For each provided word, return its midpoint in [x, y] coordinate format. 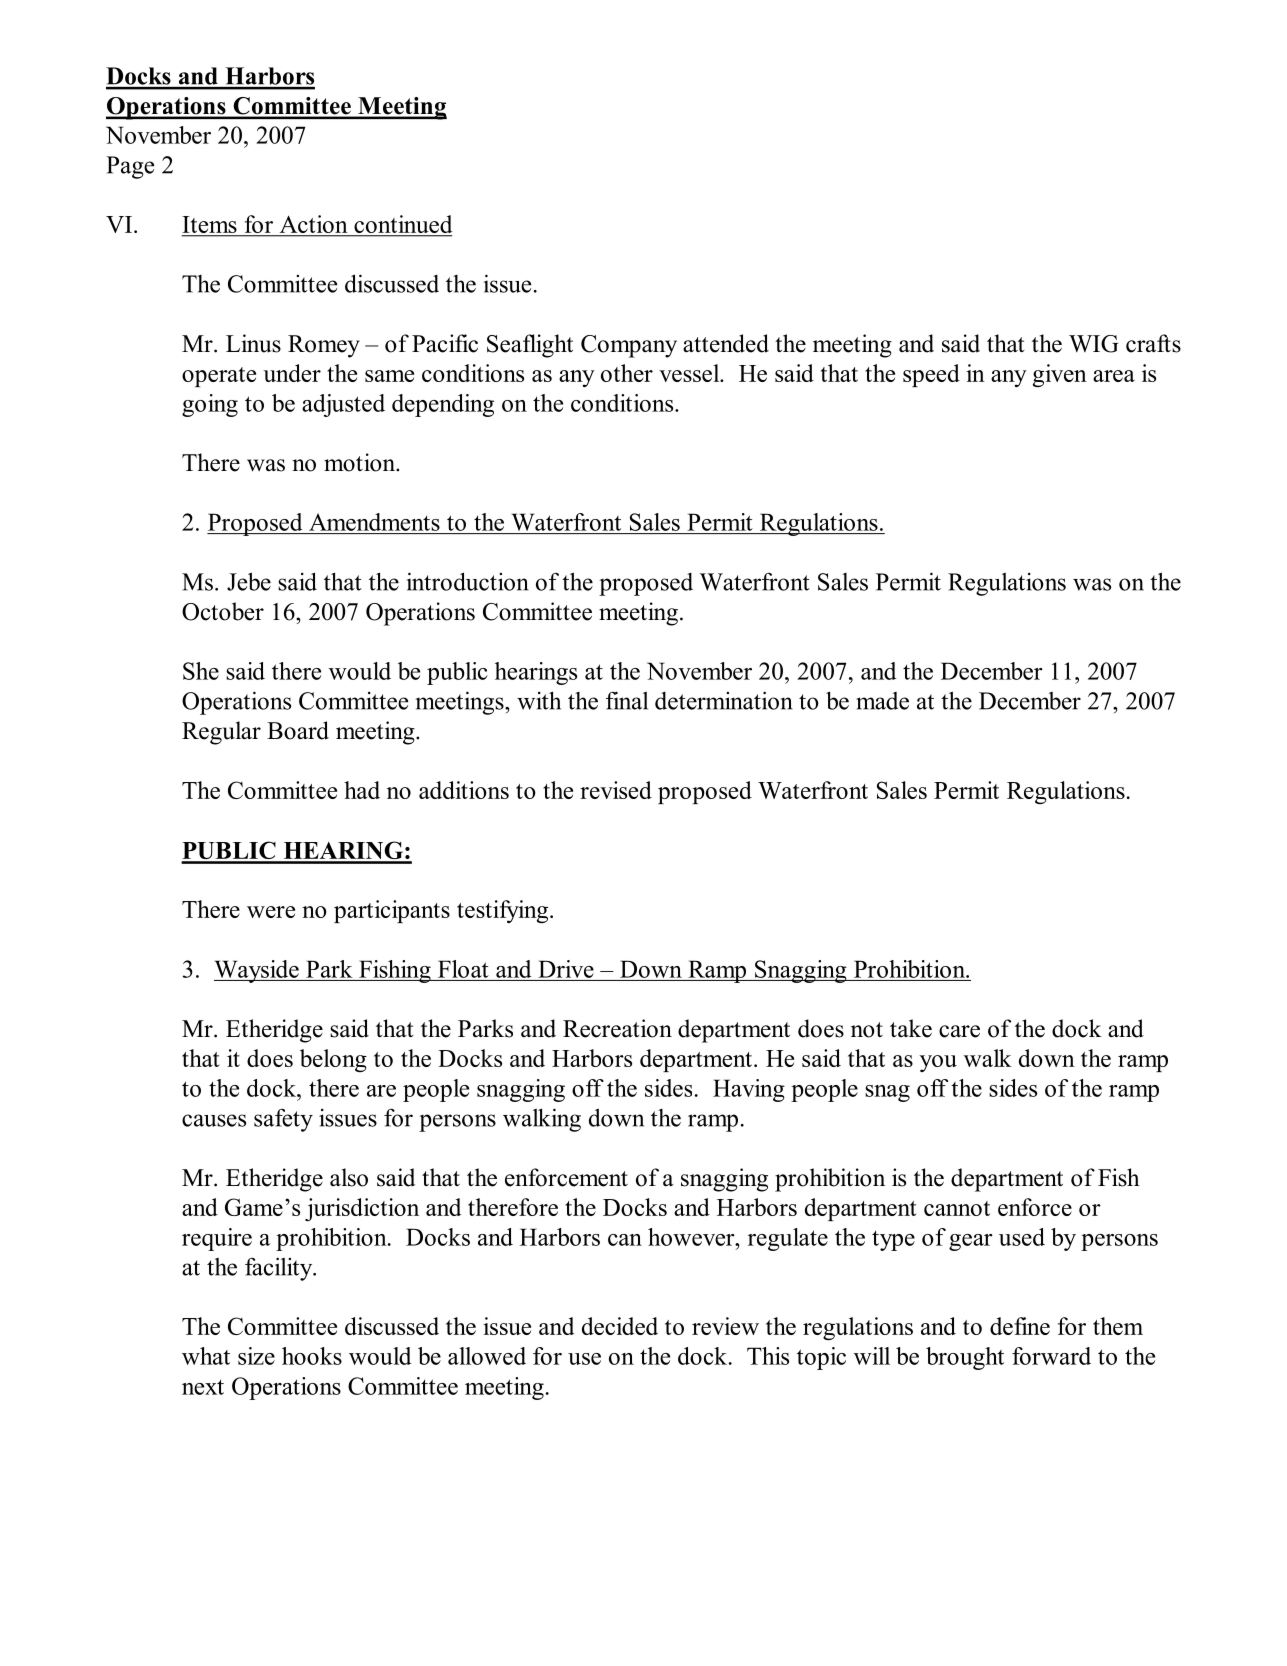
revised [616, 790]
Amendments [374, 522]
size [256, 1356]
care [959, 1031]
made [882, 701]
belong [333, 1060]
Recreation [617, 1028]
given [1060, 375]
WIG [1094, 344]
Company [629, 346]
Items [210, 226]
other [627, 373]
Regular [221, 733]
